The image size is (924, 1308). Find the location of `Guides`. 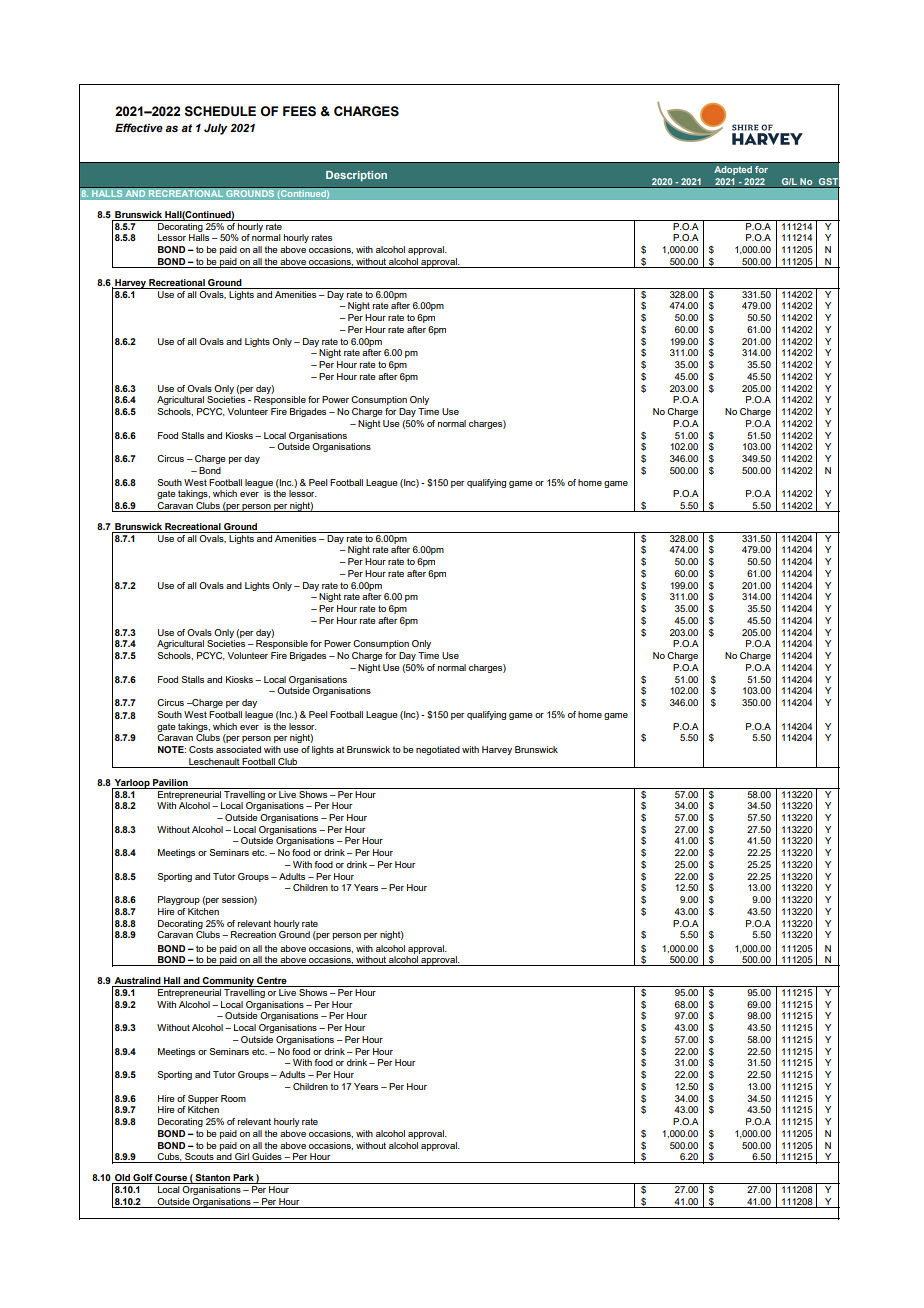

Guides is located at coordinates (267, 1158).
